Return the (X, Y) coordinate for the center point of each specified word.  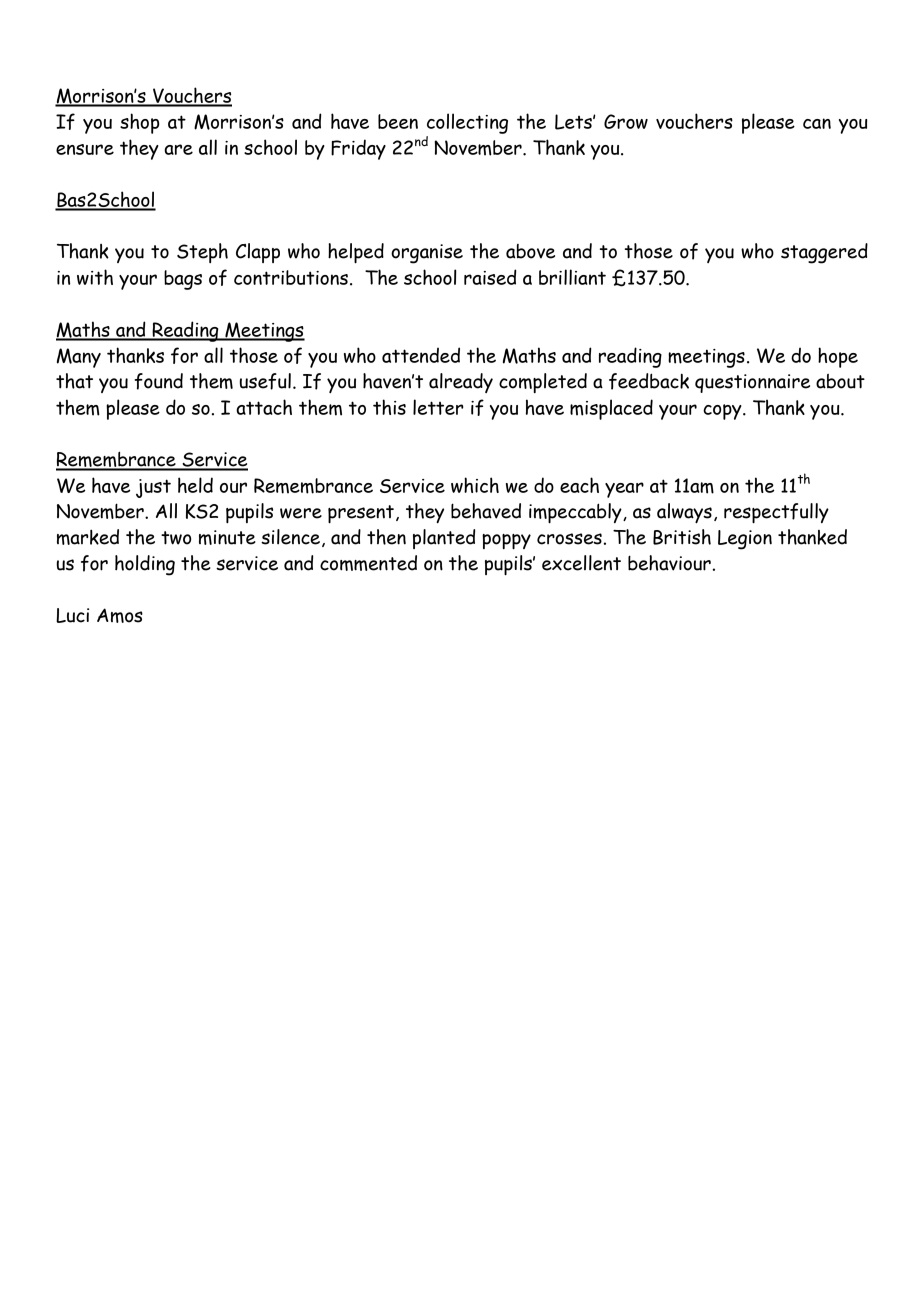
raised (490, 277)
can (817, 123)
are (178, 149)
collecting (467, 123)
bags (183, 280)
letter (438, 407)
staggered (824, 253)
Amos (120, 615)
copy (723, 412)
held (195, 485)
